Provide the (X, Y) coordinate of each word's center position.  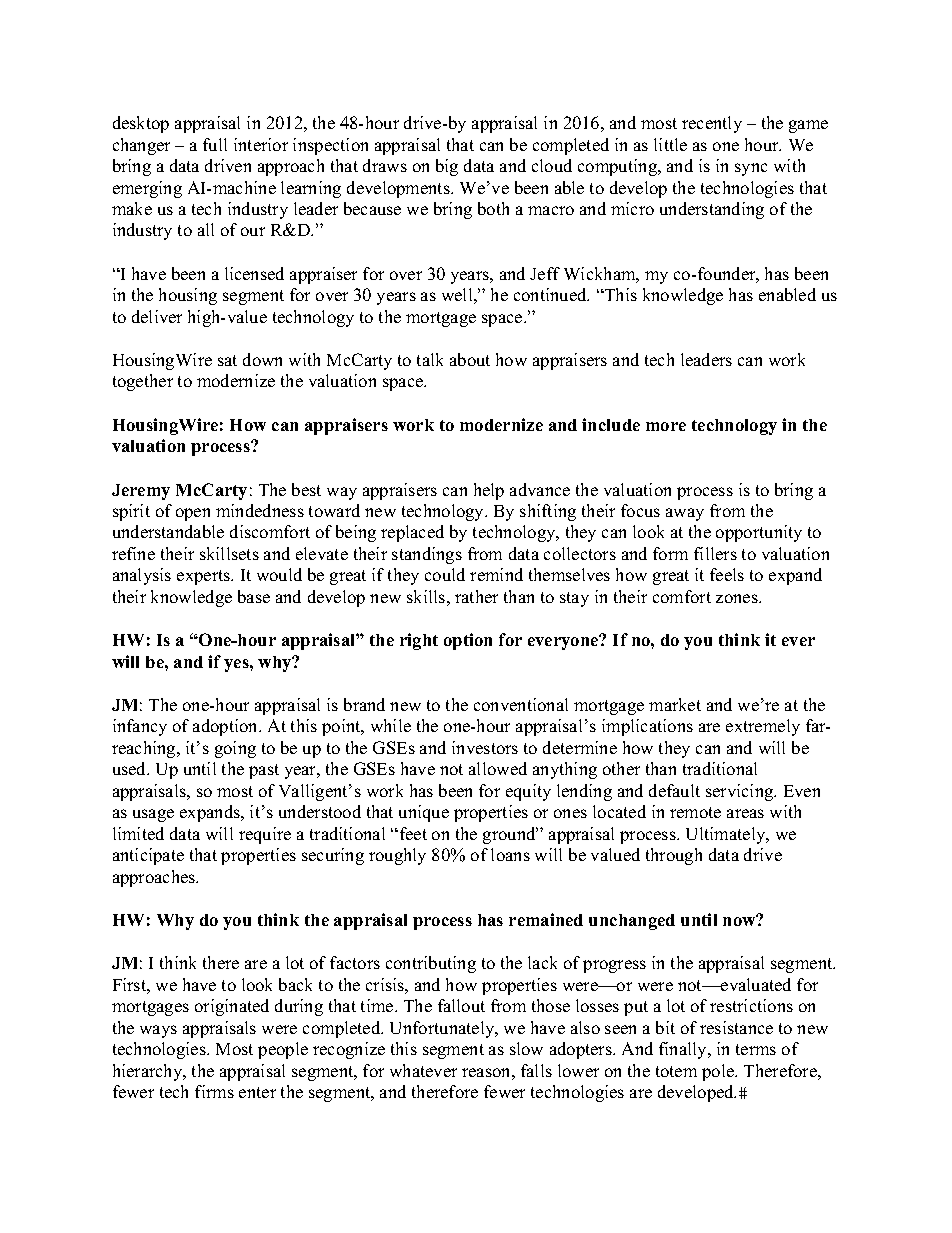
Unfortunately (443, 1029)
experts (205, 577)
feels (727, 574)
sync (751, 169)
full (215, 144)
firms (214, 1091)
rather (476, 596)
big (447, 167)
